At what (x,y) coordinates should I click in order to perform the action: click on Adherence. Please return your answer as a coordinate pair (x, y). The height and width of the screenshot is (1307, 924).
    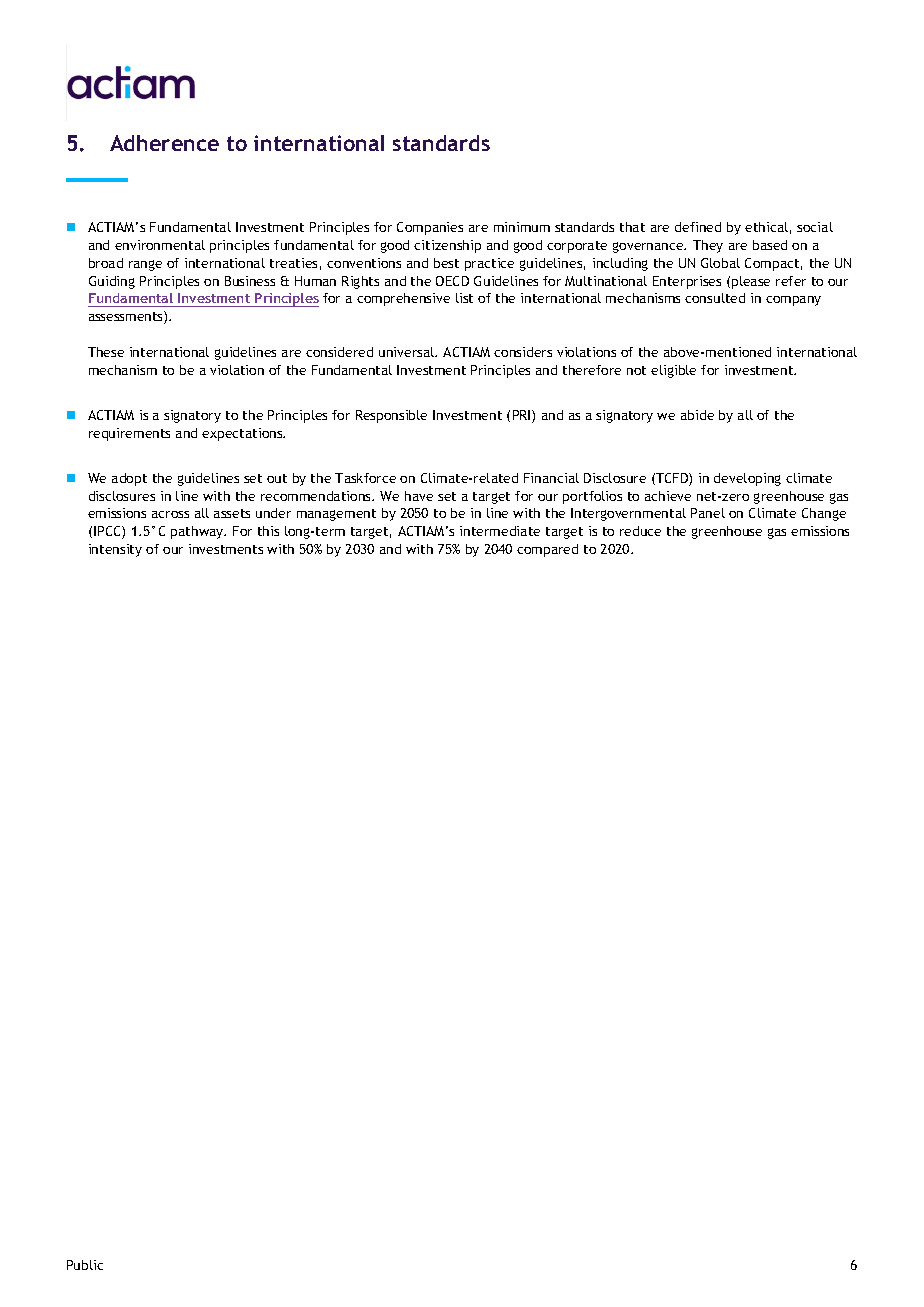
    Looking at the image, I should click on (164, 143).
